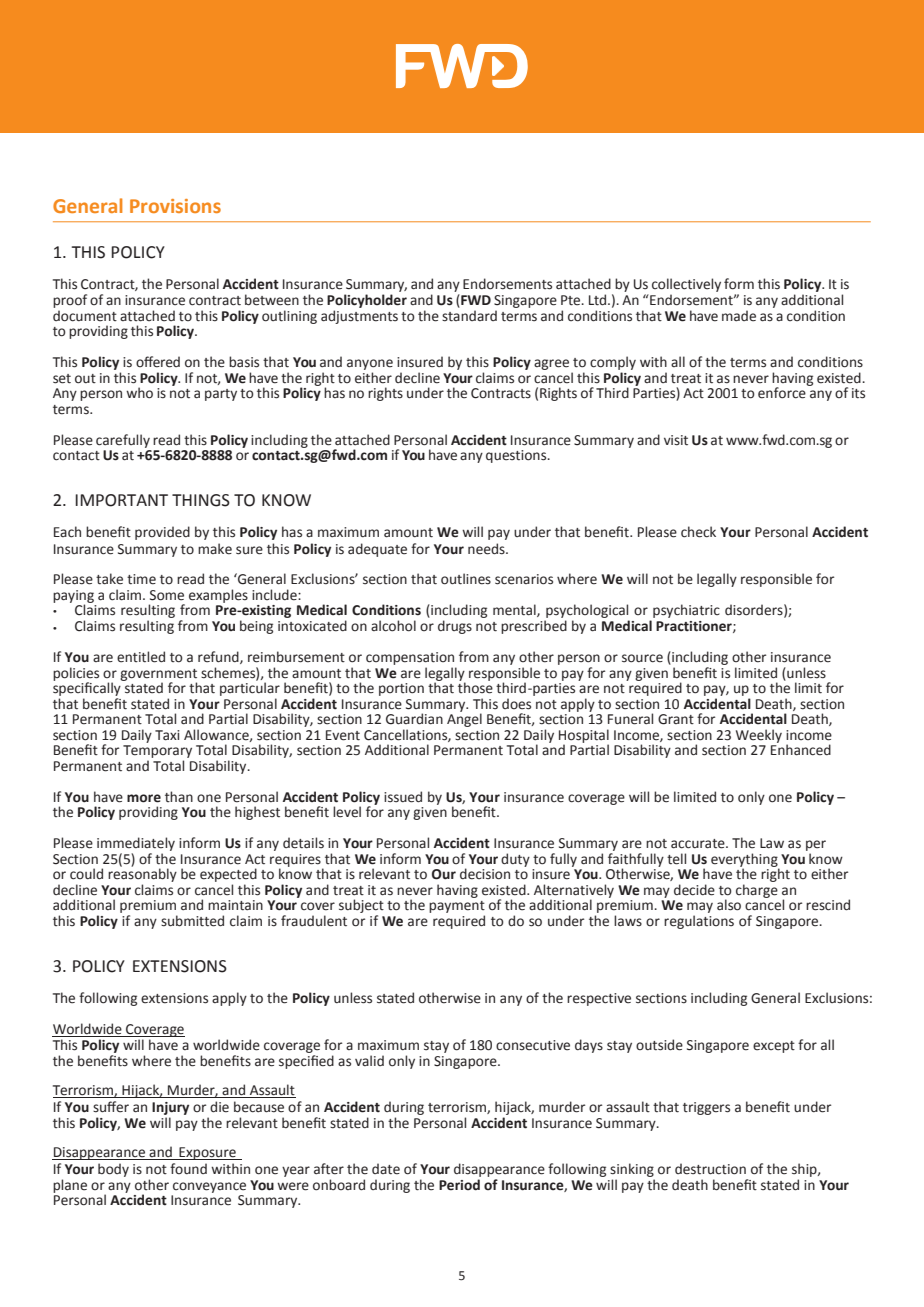  Describe the element at coordinates (699, 922) in the screenshot. I see `regulations` at that location.
